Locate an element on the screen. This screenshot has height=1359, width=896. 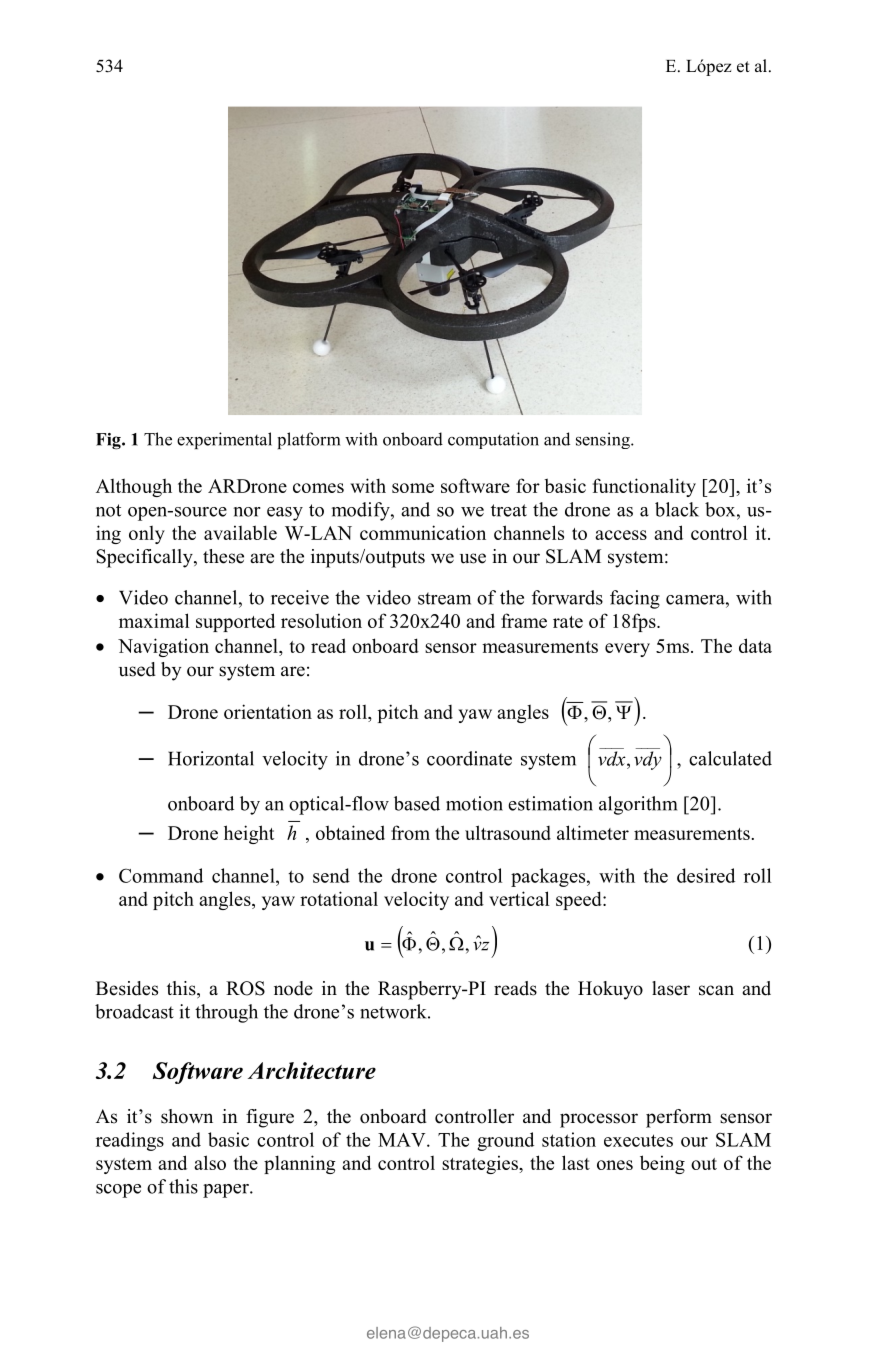
functionality is located at coordinates (644, 487).
